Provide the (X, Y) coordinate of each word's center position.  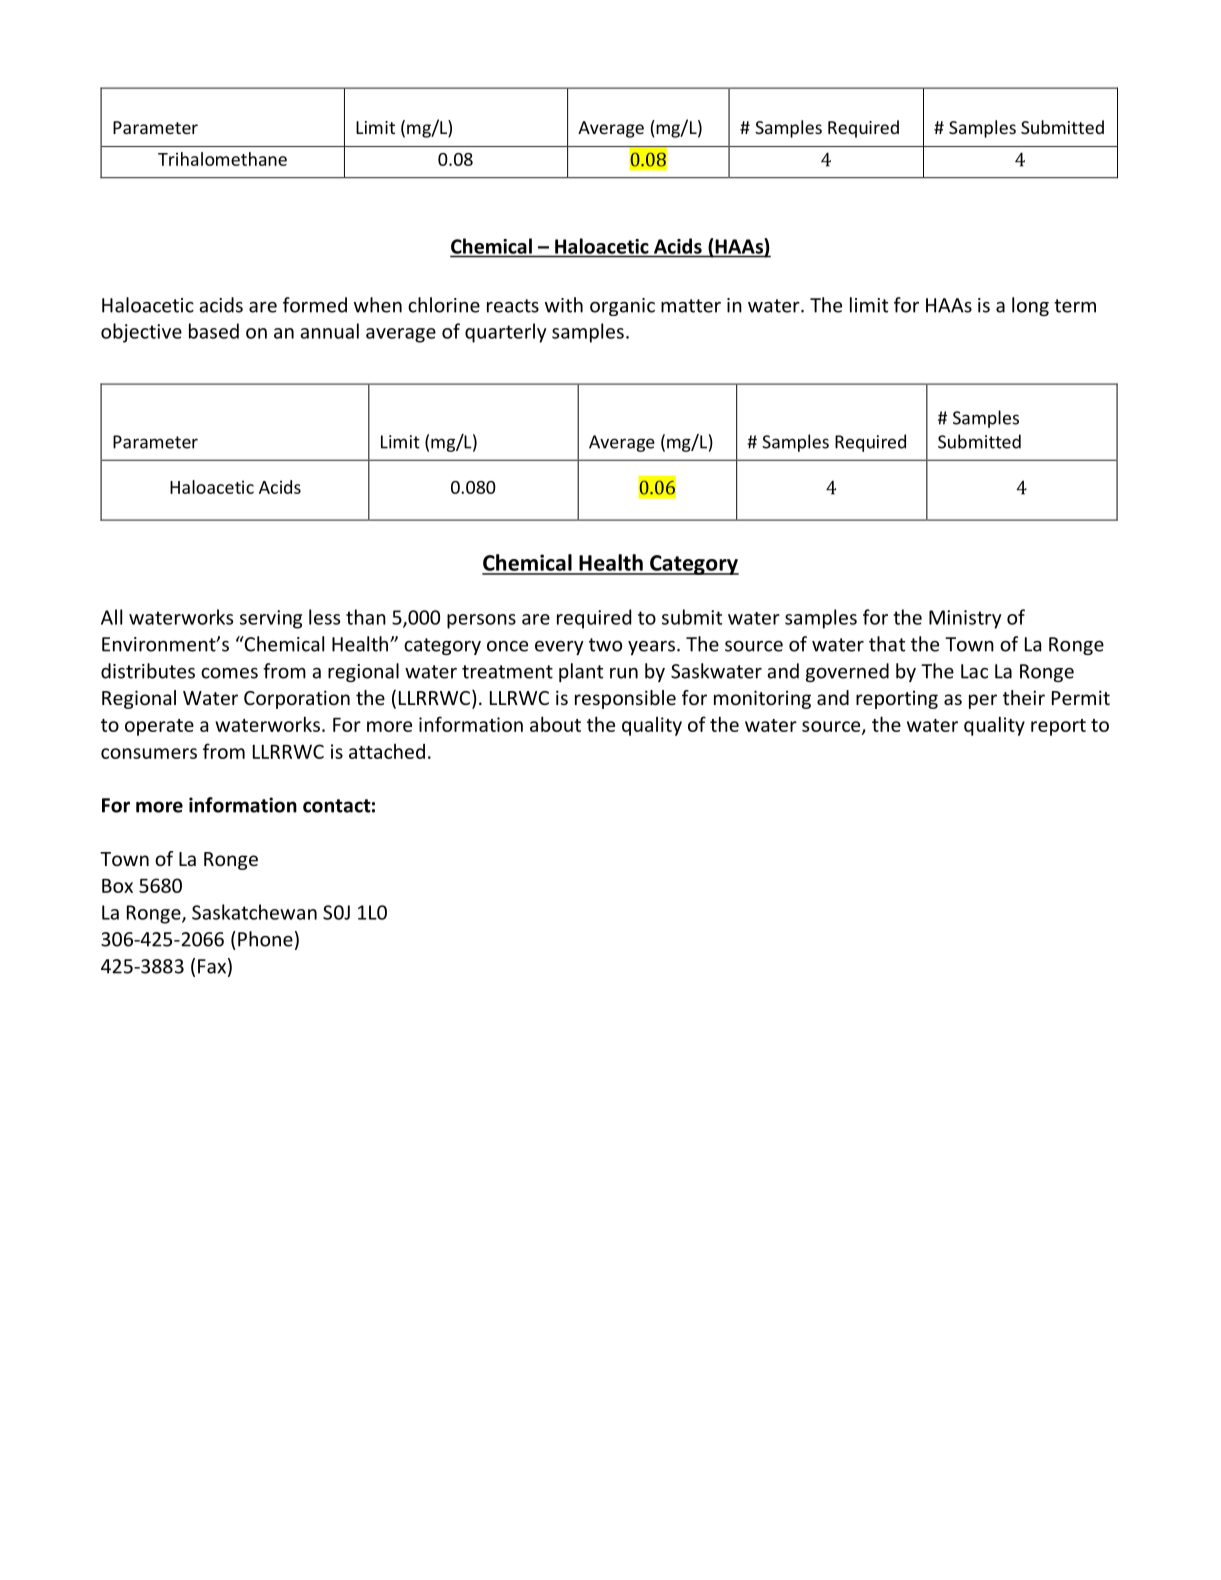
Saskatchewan (254, 912)
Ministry (965, 619)
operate (159, 727)
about (555, 724)
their (1024, 697)
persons (481, 621)
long (1030, 306)
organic (622, 307)
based (214, 331)
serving (271, 619)
